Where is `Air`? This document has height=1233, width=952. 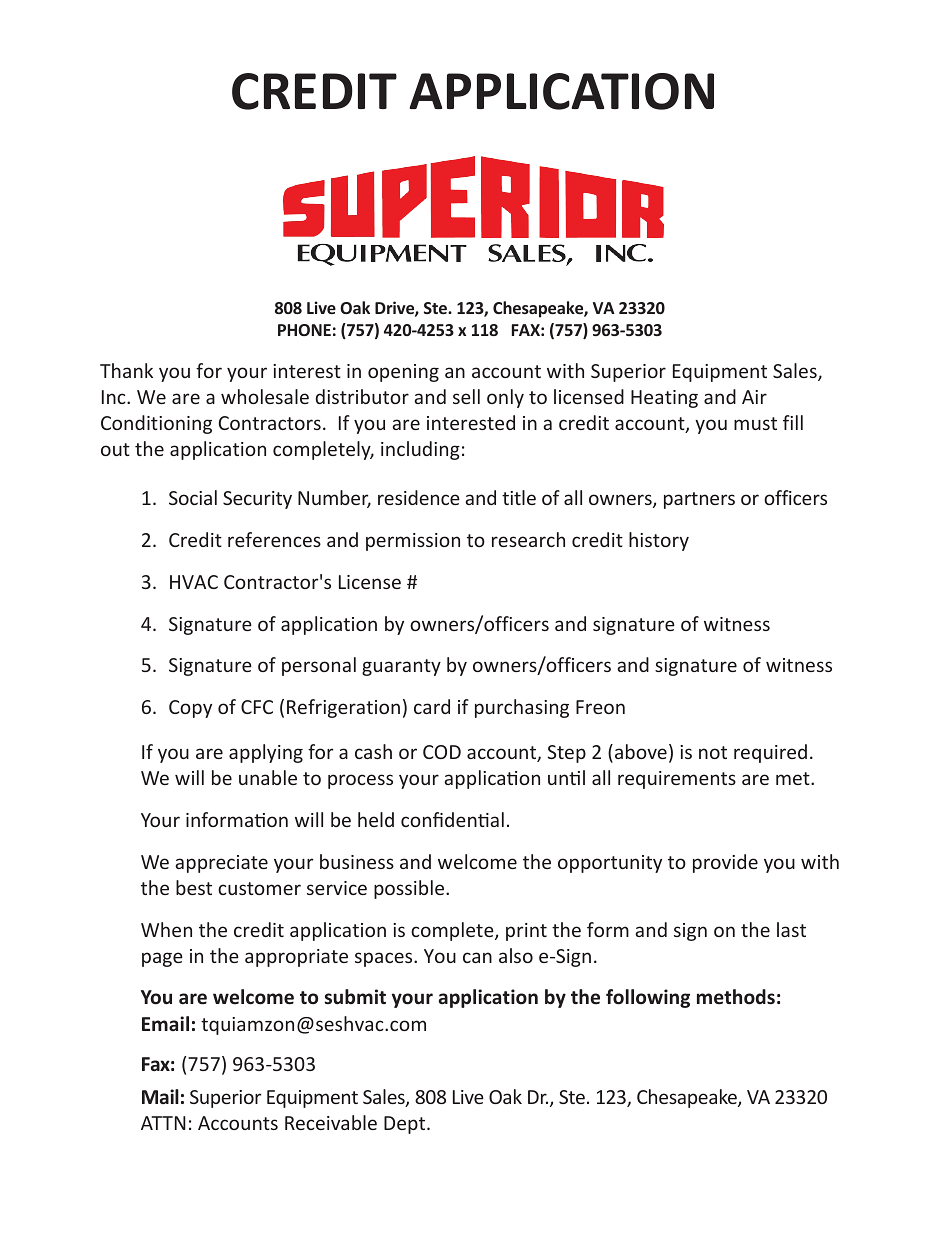
Air is located at coordinates (754, 397).
